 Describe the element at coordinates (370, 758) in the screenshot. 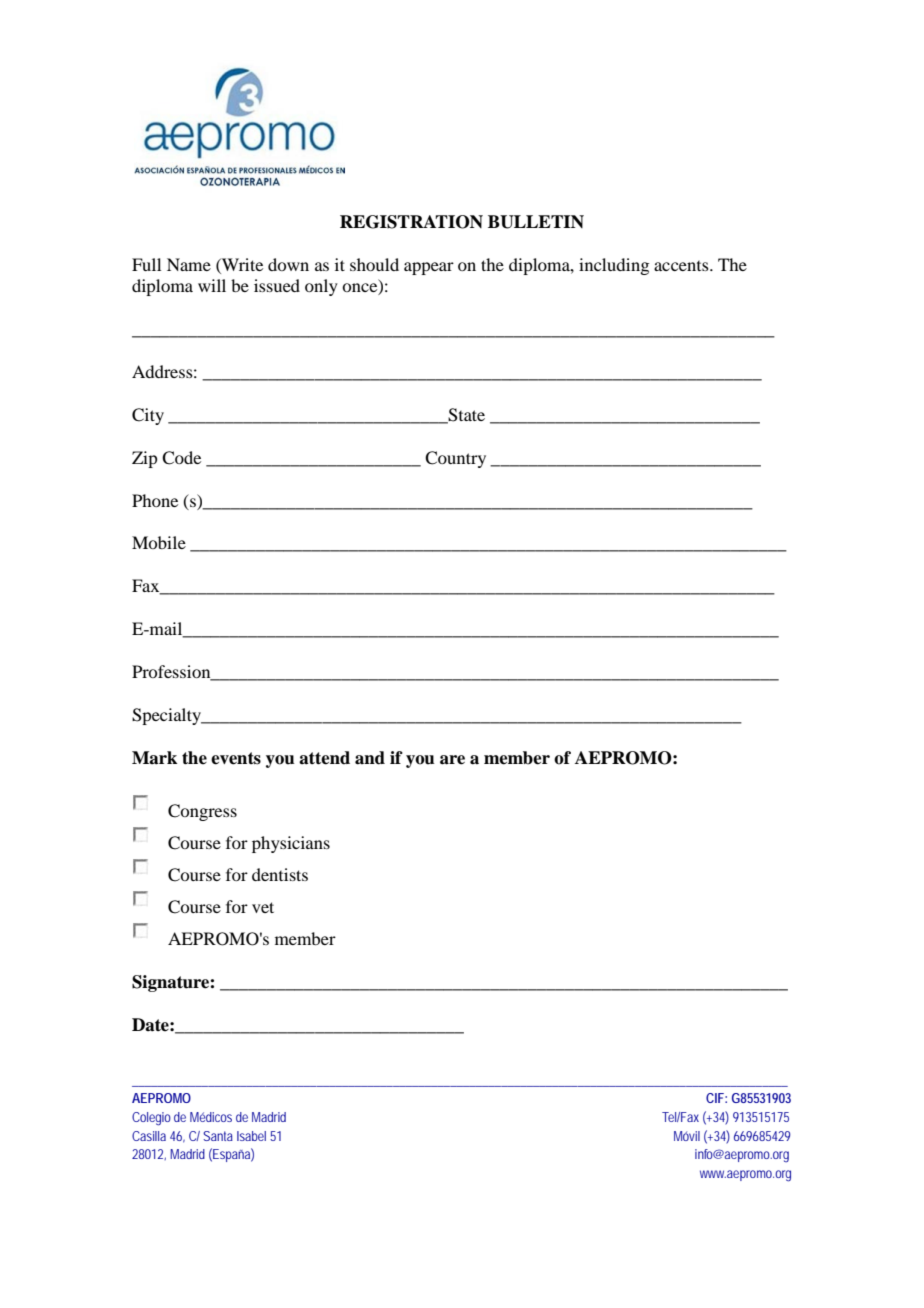

I see `and` at that location.
